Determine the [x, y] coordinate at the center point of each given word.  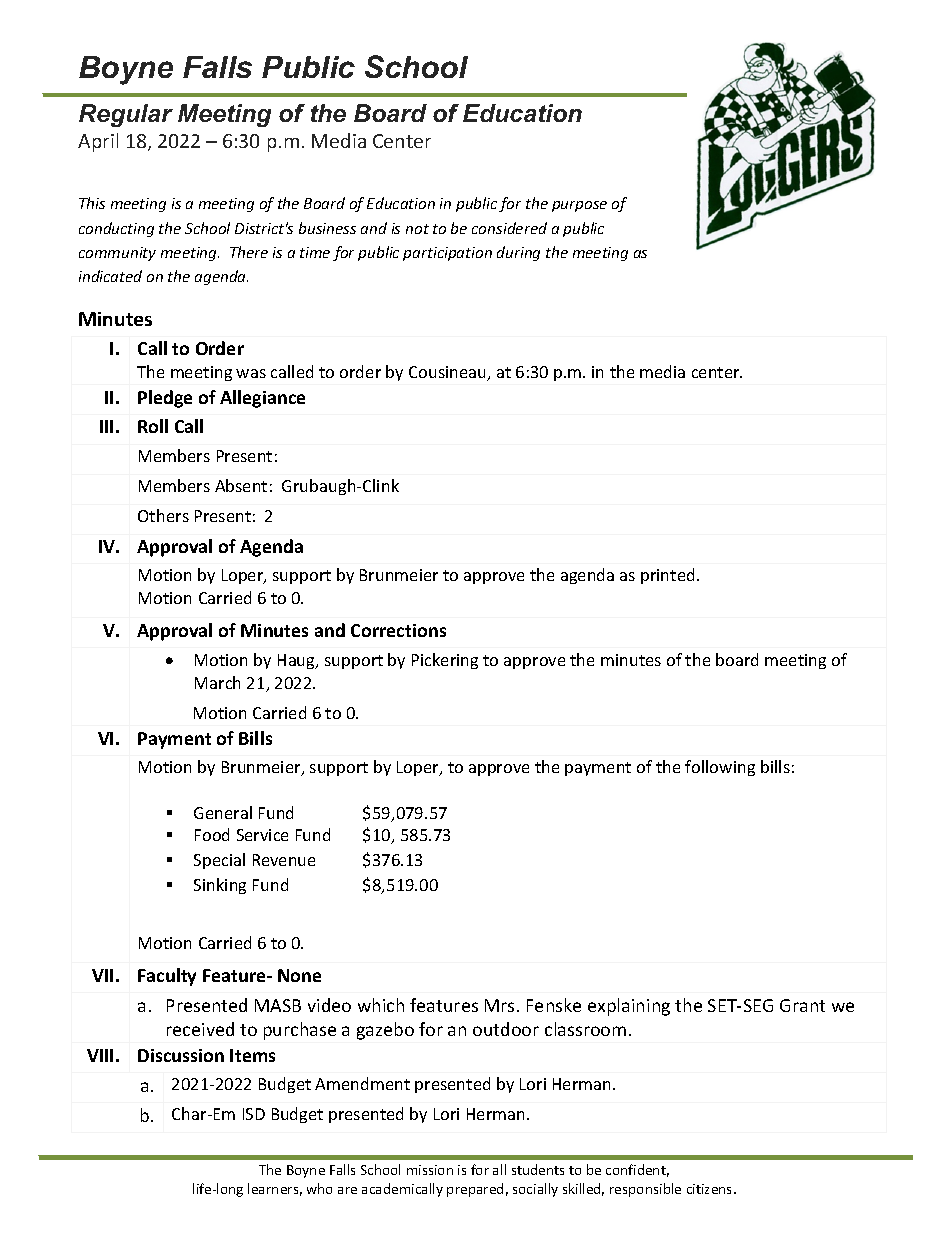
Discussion [181, 1055]
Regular [126, 115]
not [417, 229]
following [720, 768]
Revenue [284, 860]
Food [212, 834]
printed [667, 576]
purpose [579, 206]
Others [163, 515]
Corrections [398, 630]
